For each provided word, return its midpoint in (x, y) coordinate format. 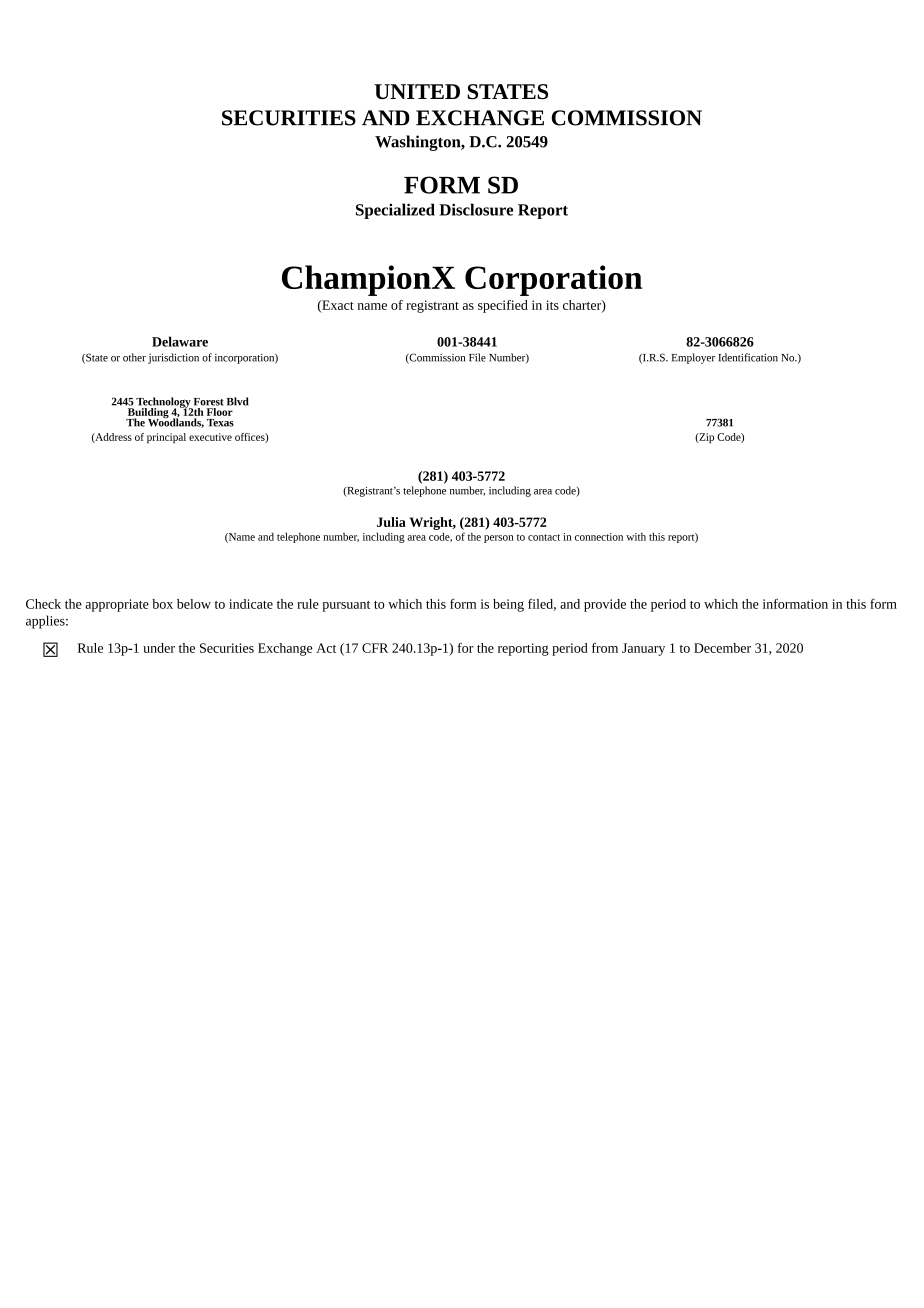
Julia (391, 522)
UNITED (417, 91)
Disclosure (476, 209)
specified (503, 306)
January (643, 649)
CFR (375, 648)
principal (166, 438)
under (159, 648)
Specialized (395, 211)
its (552, 305)
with (636, 537)
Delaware (180, 341)
